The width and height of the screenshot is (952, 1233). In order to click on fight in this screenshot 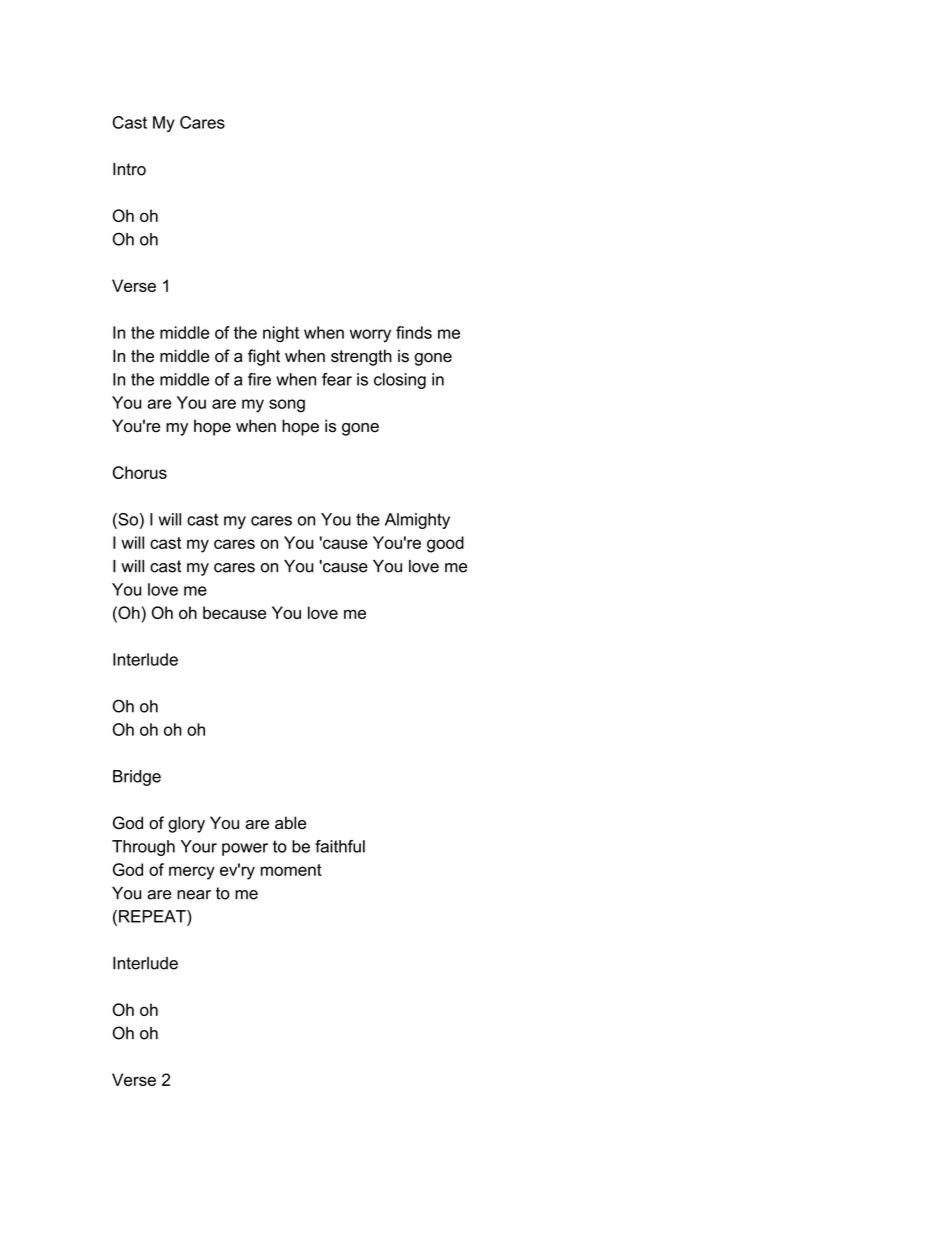, I will do `click(264, 357)`.
